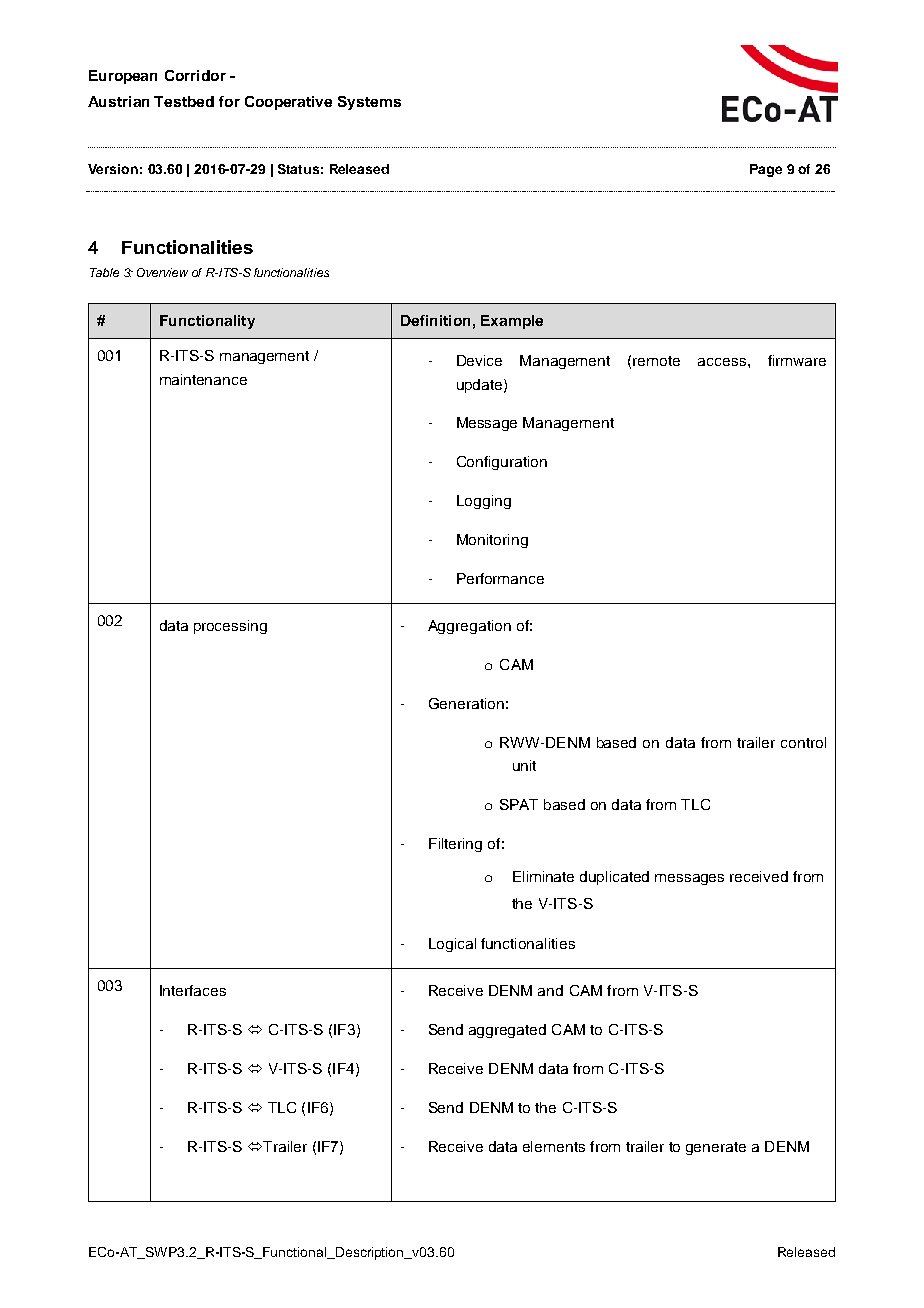  Describe the element at coordinates (554, 1146) in the image. I see `elements` at that location.
